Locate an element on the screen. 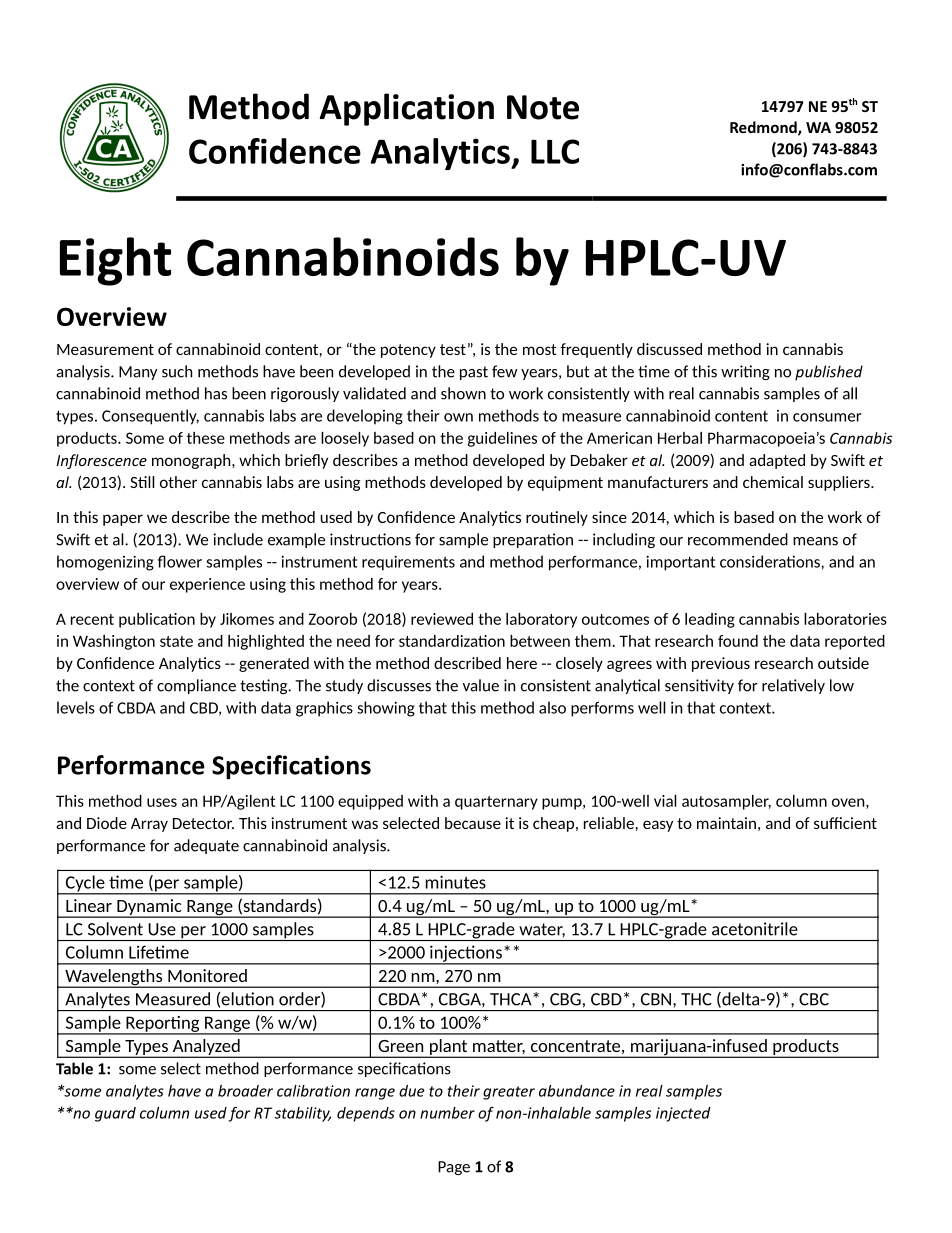 The image size is (952, 1233). published is located at coordinates (829, 373).
